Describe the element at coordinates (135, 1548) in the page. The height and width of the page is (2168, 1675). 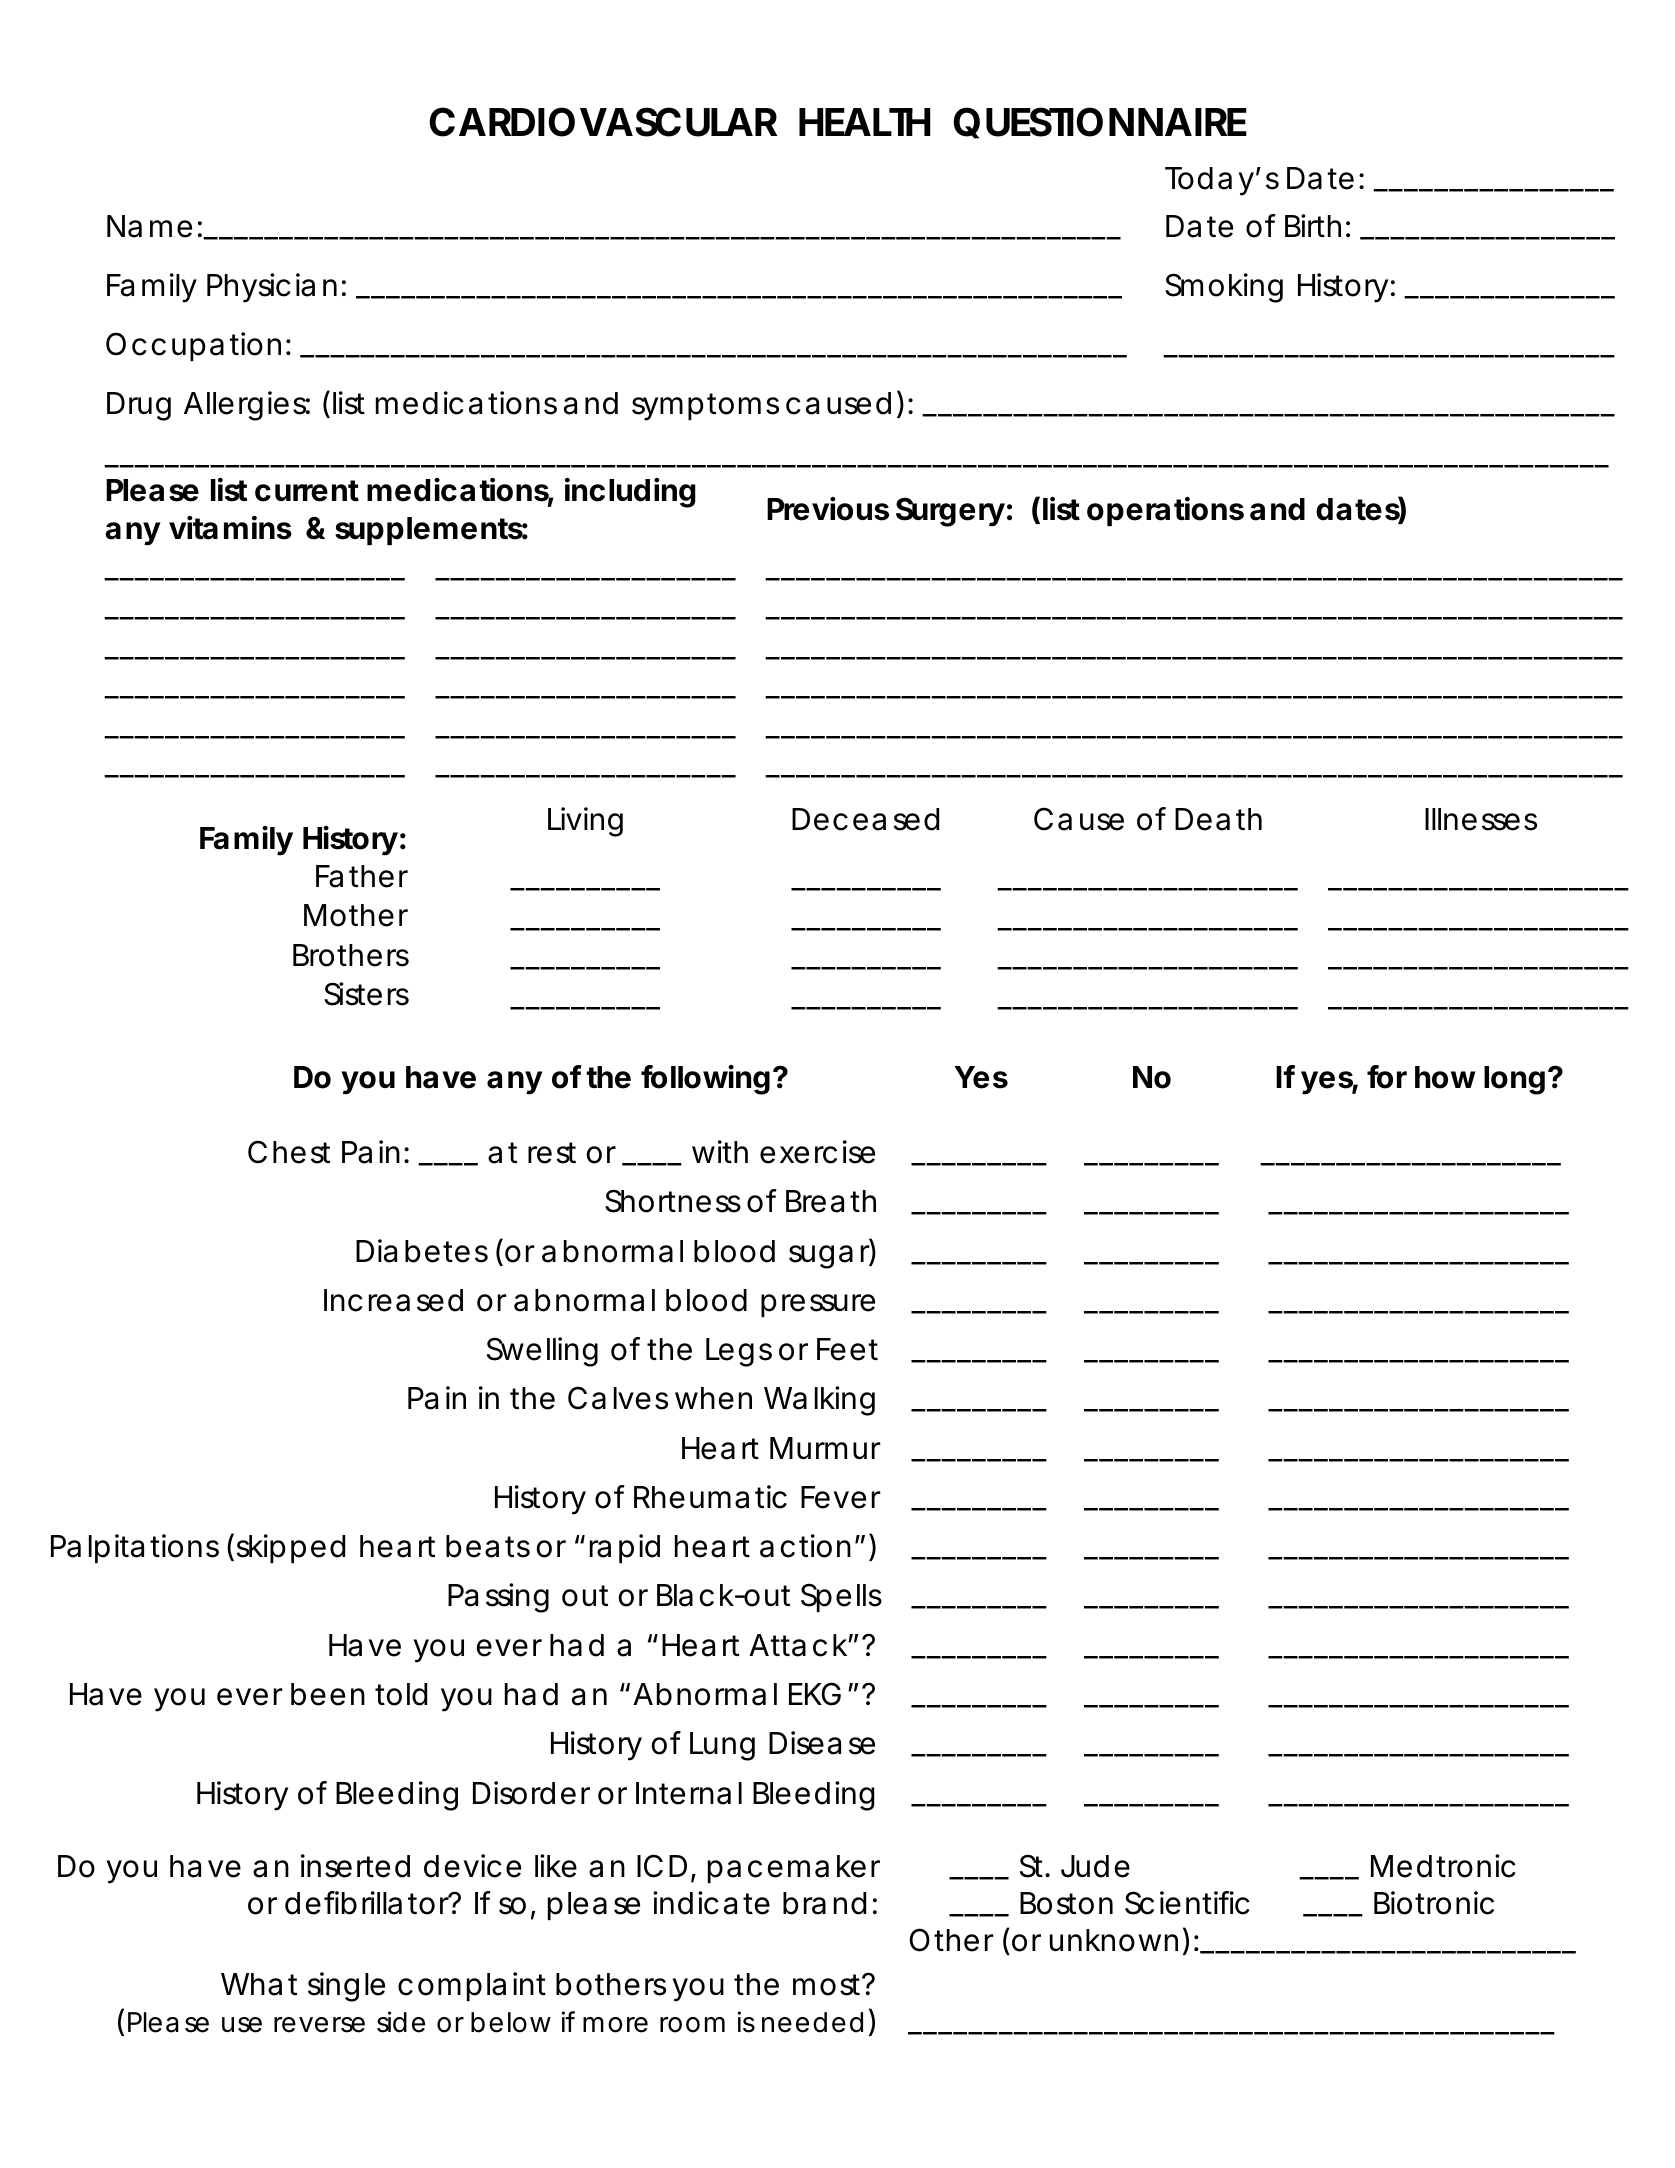
I see `Palpitations` at that location.
